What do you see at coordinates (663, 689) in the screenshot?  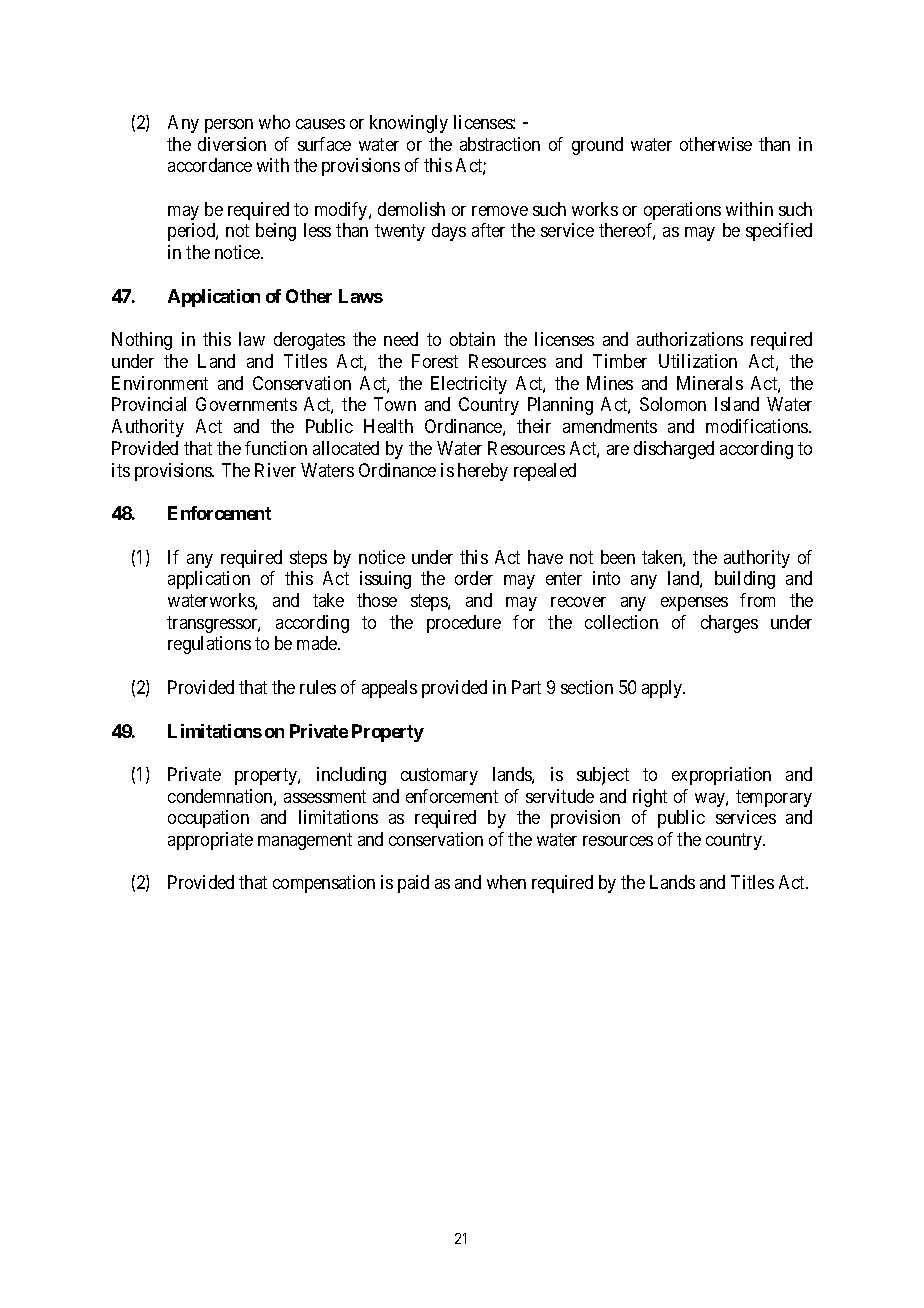 I see `apply` at bounding box center [663, 689].
